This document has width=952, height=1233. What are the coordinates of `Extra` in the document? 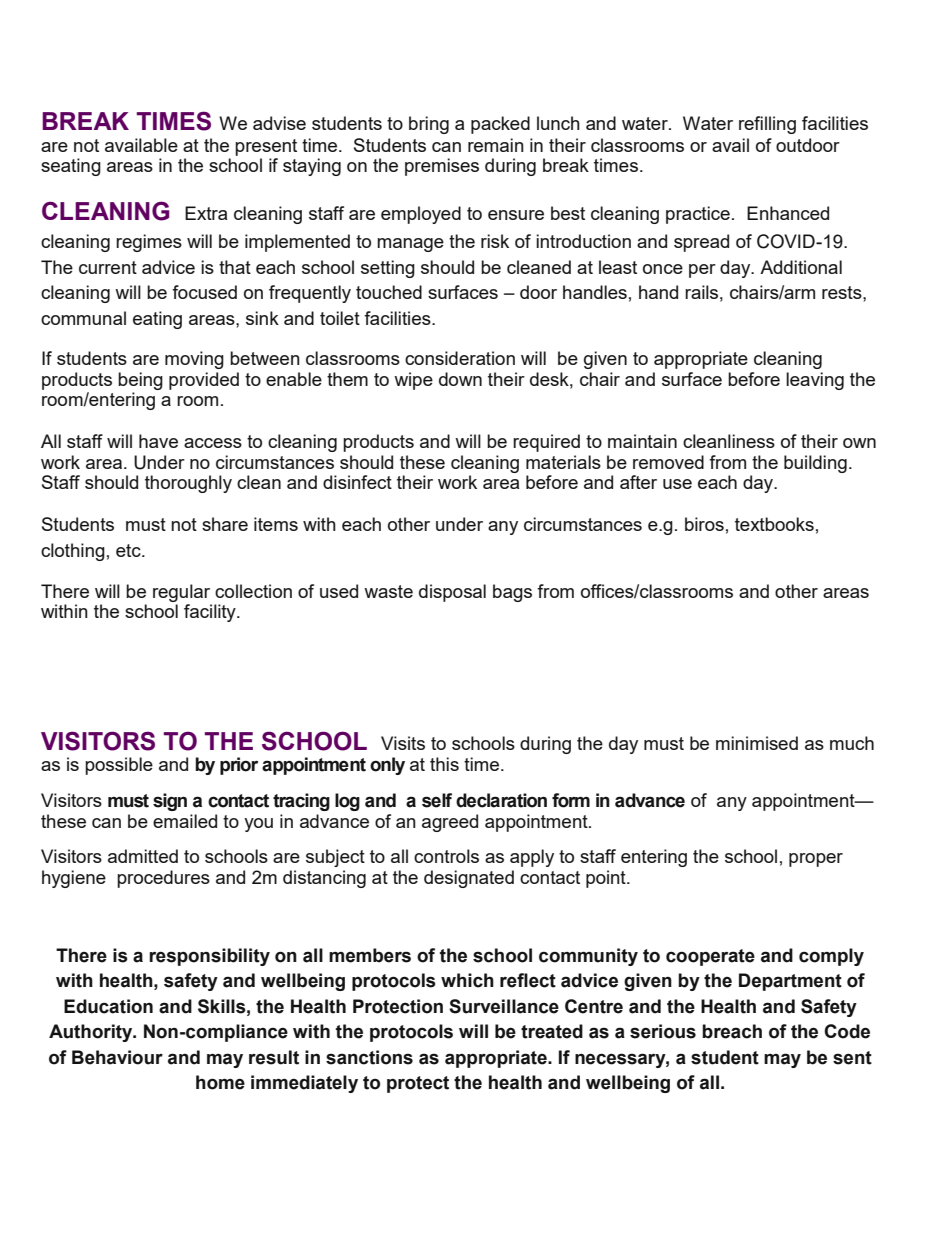 It's located at (206, 213).
